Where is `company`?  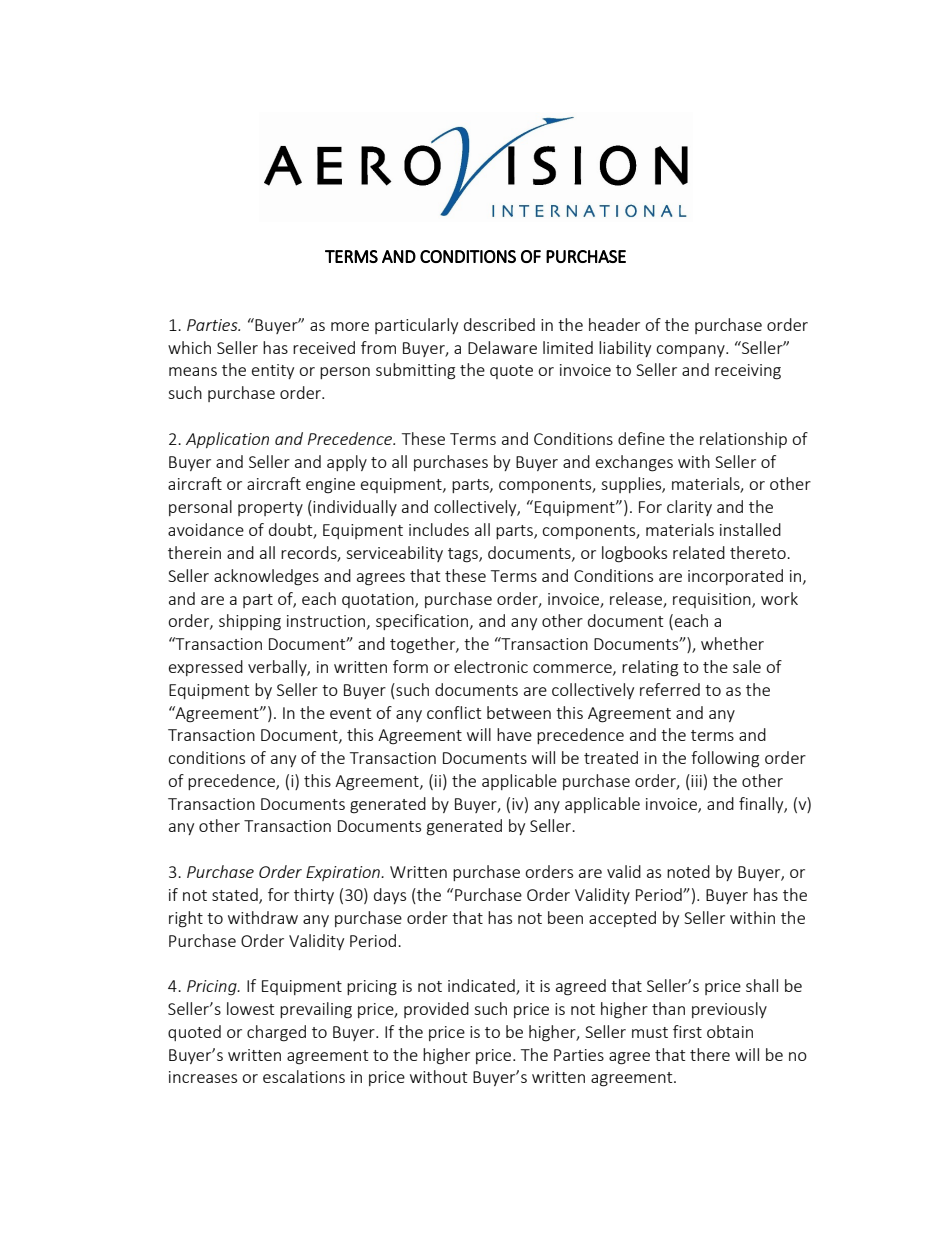
company is located at coordinates (691, 351).
